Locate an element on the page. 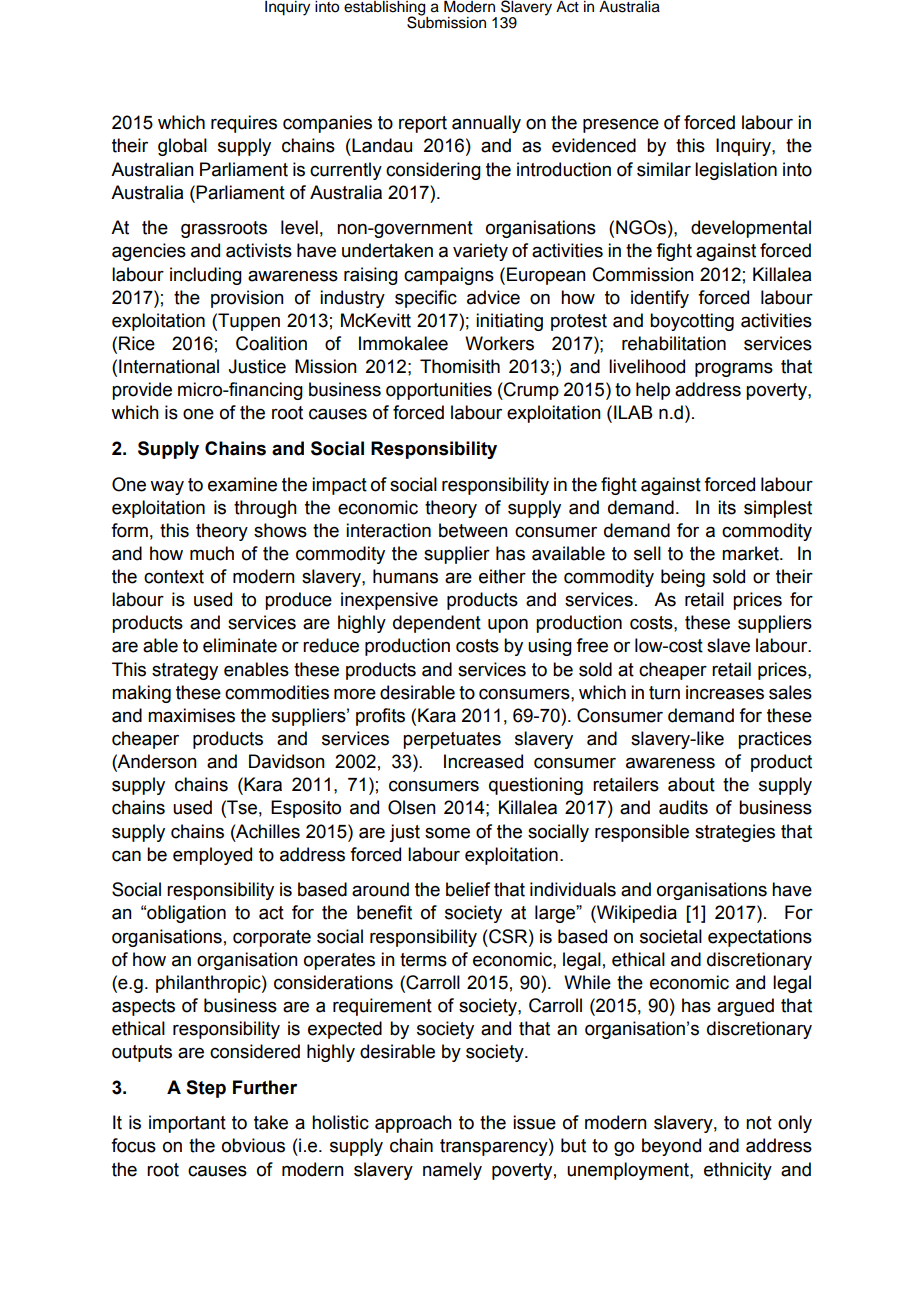 This page has width=924, height=1308. namely is located at coordinates (452, 1171).
